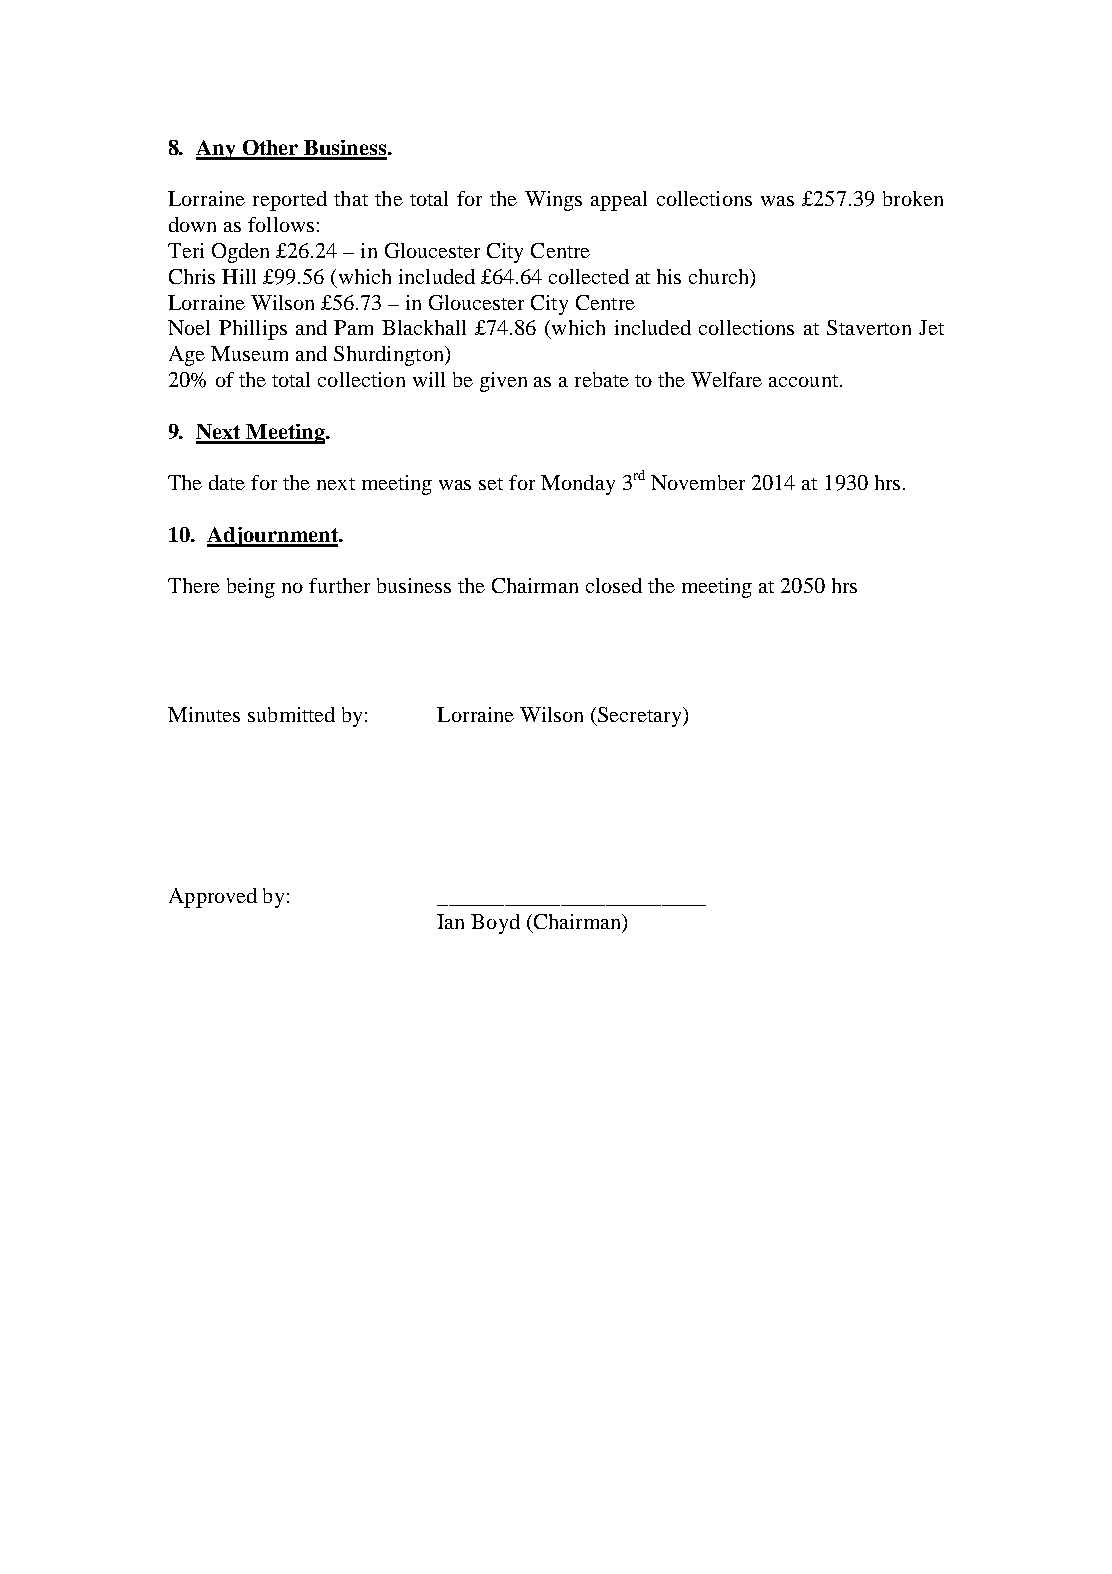  Describe the element at coordinates (495, 924) in the document. I see `Boyd` at that location.
